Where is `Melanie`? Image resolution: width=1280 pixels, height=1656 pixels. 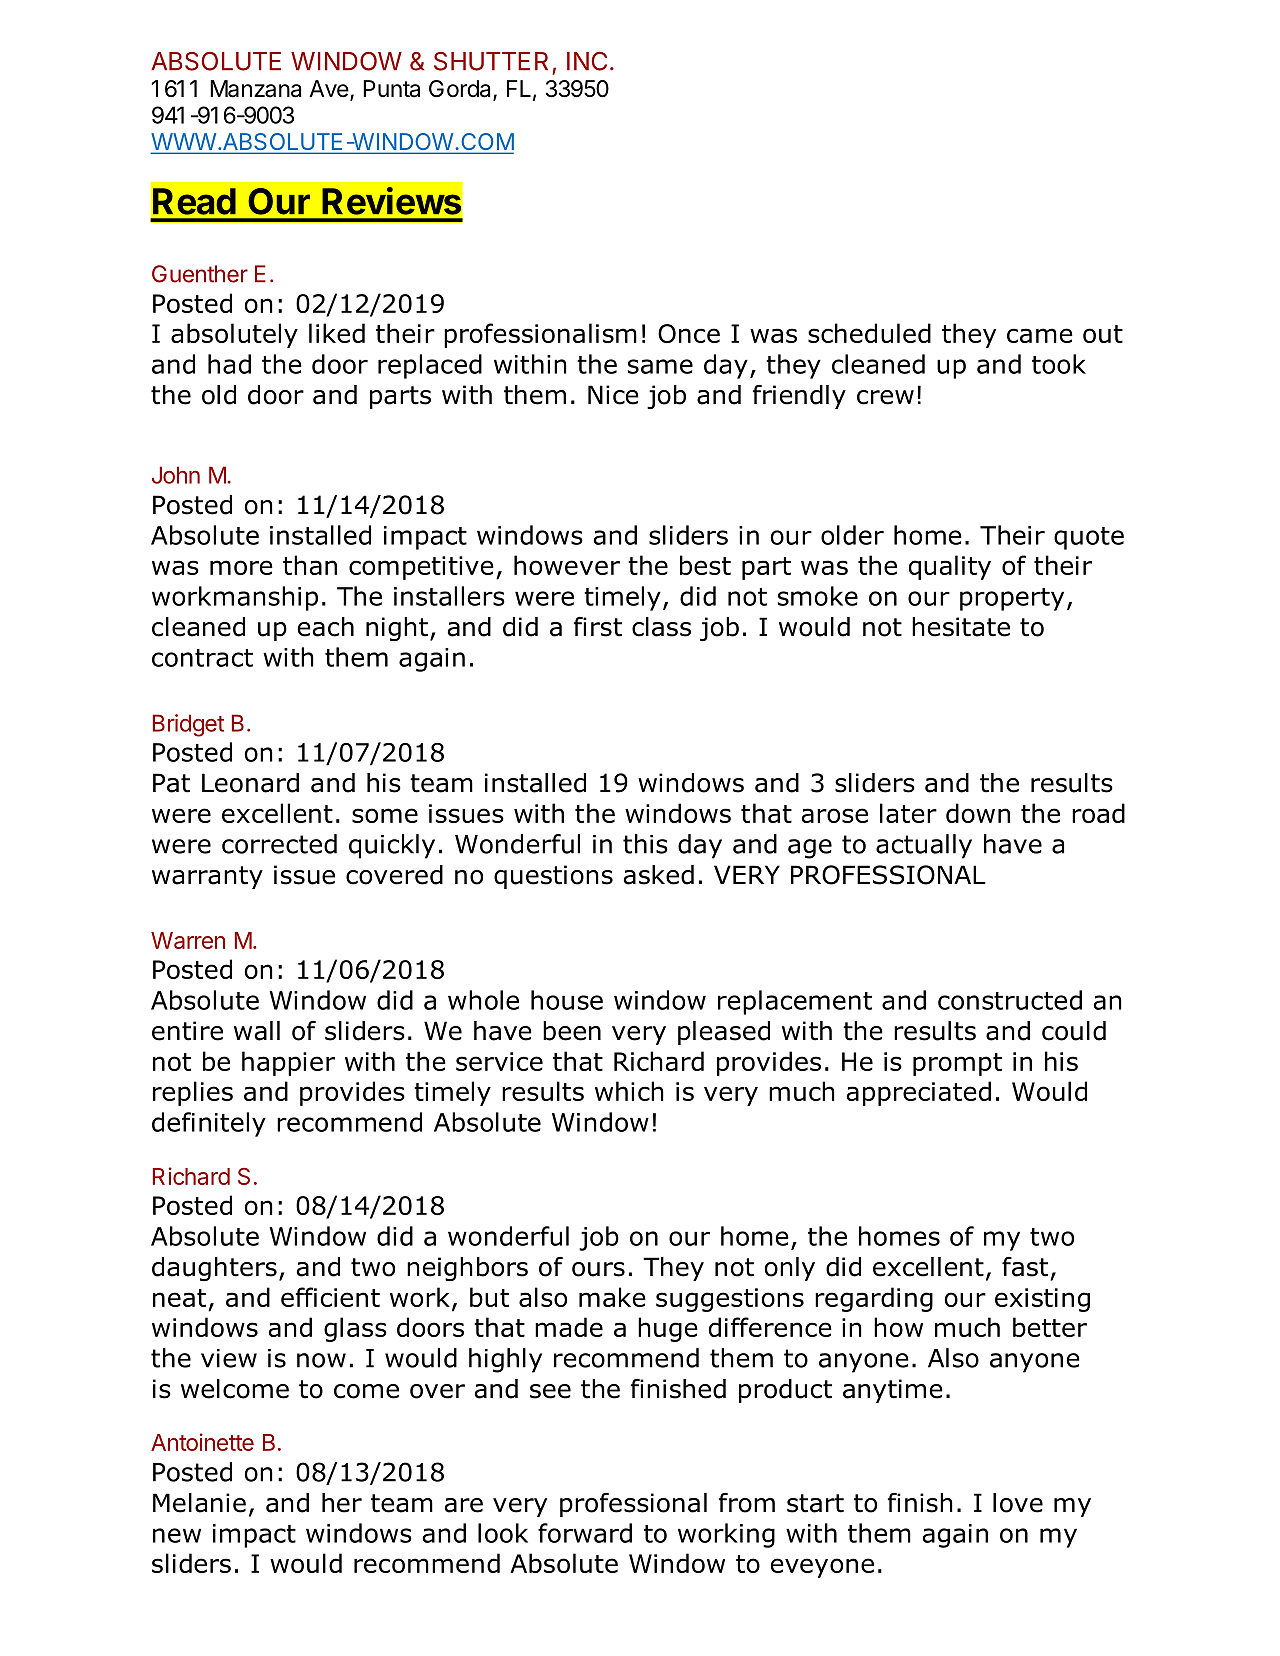
Melanie is located at coordinates (199, 1503).
